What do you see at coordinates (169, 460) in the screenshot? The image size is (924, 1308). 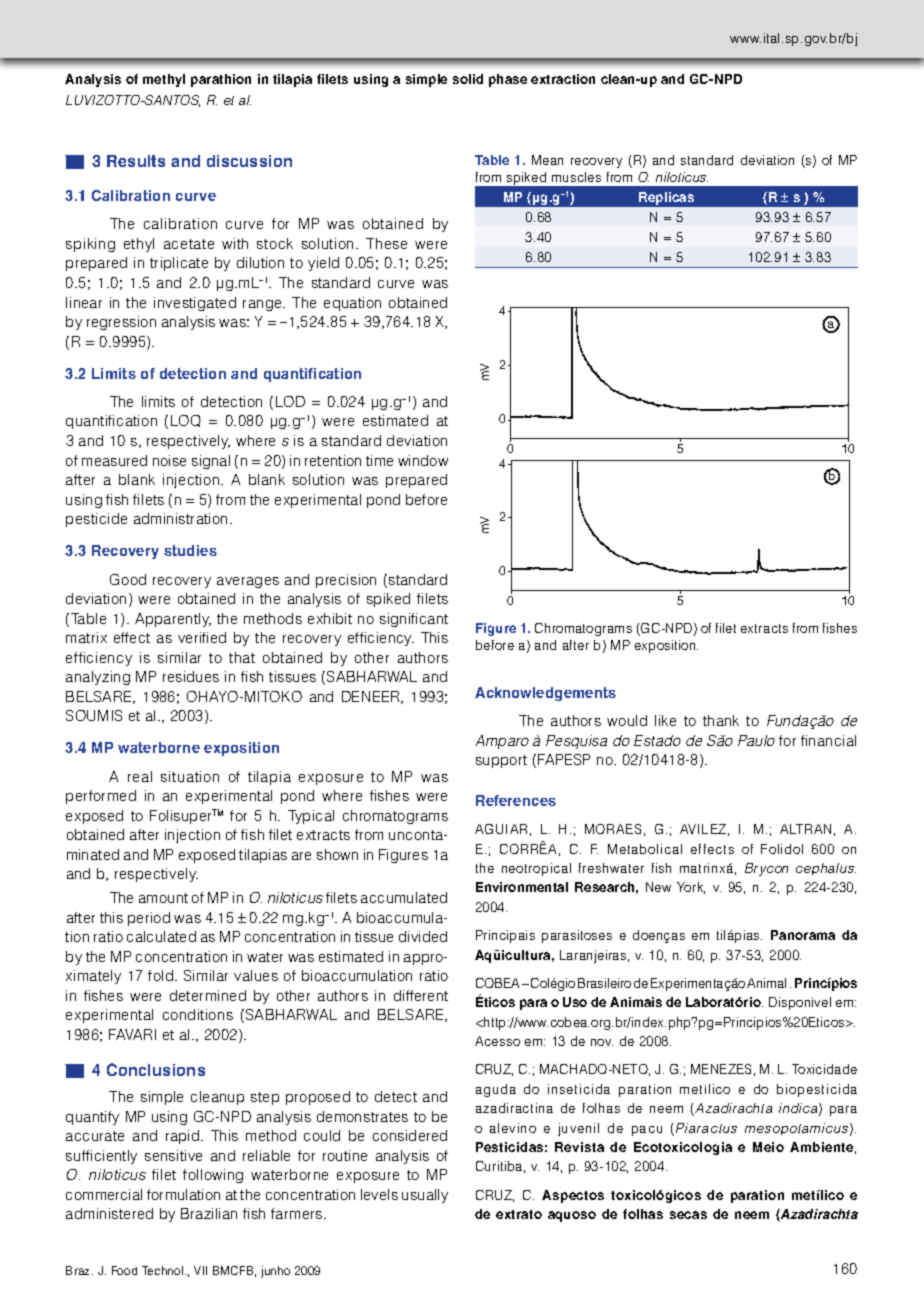 I see `noise` at bounding box center [169, 460].
